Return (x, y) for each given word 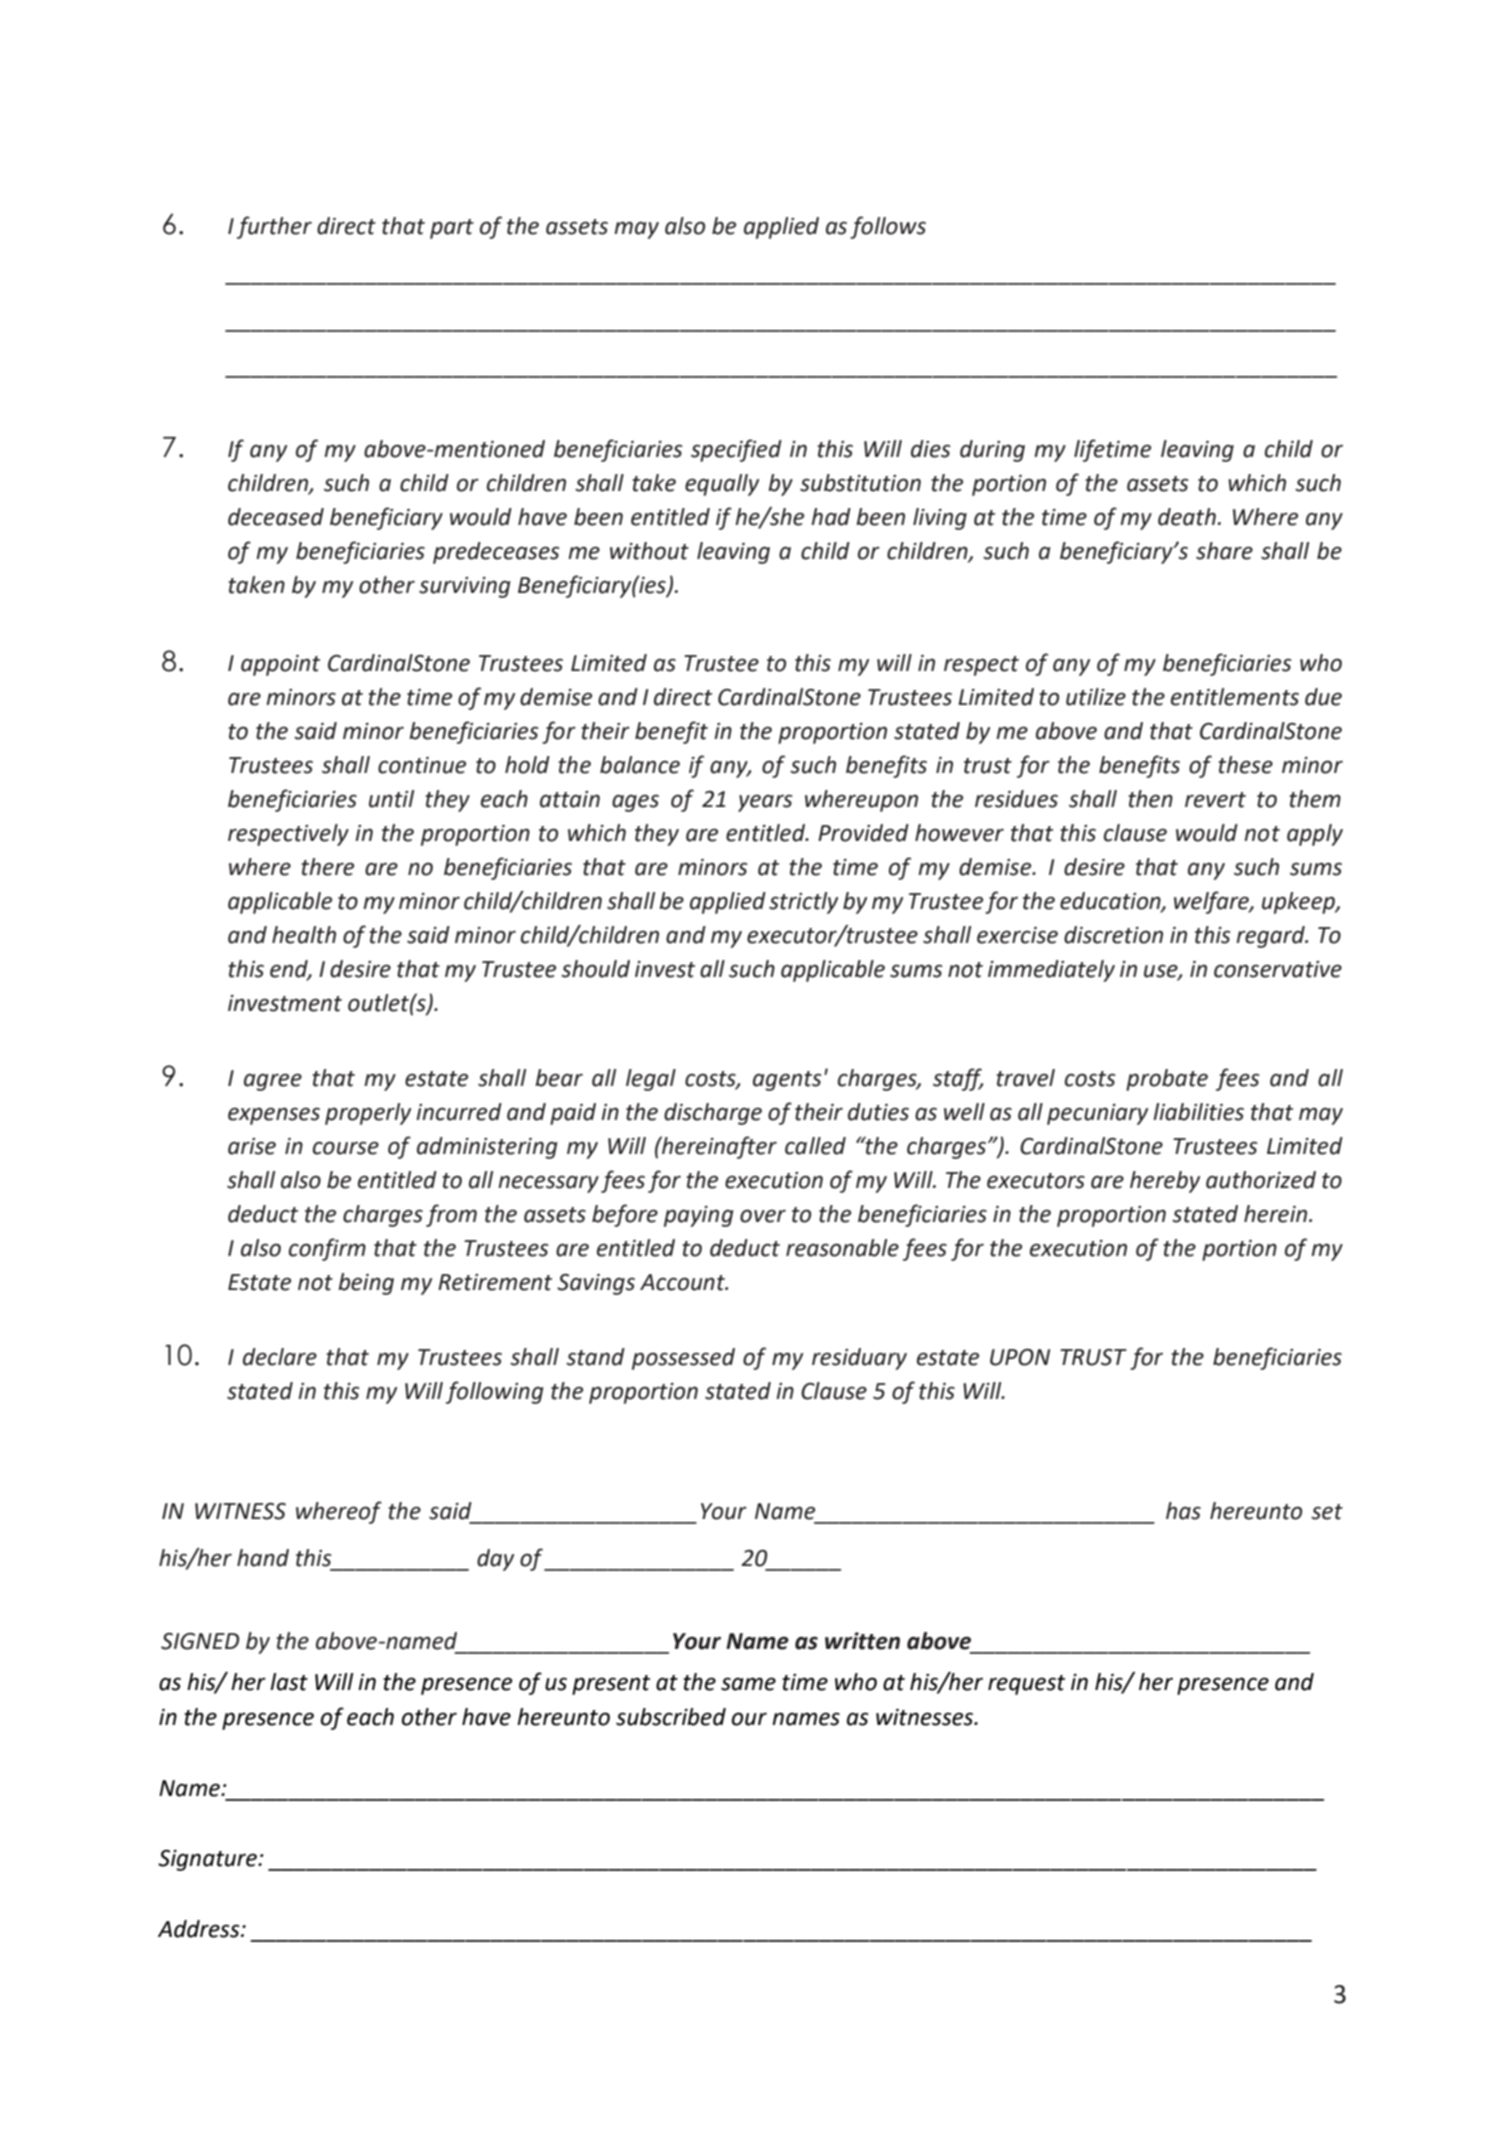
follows (888, 227)
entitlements (1235, 697)
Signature (208, 1860)
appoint (280, 665)
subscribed (671, 1717)
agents (787, 1081)
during (992, 451)
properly (368, 1114)
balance (640, 765)
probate (1167, 1080)
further (274, 227)
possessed (683, 1359)
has (1183, 1511)
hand (263, 1558)
